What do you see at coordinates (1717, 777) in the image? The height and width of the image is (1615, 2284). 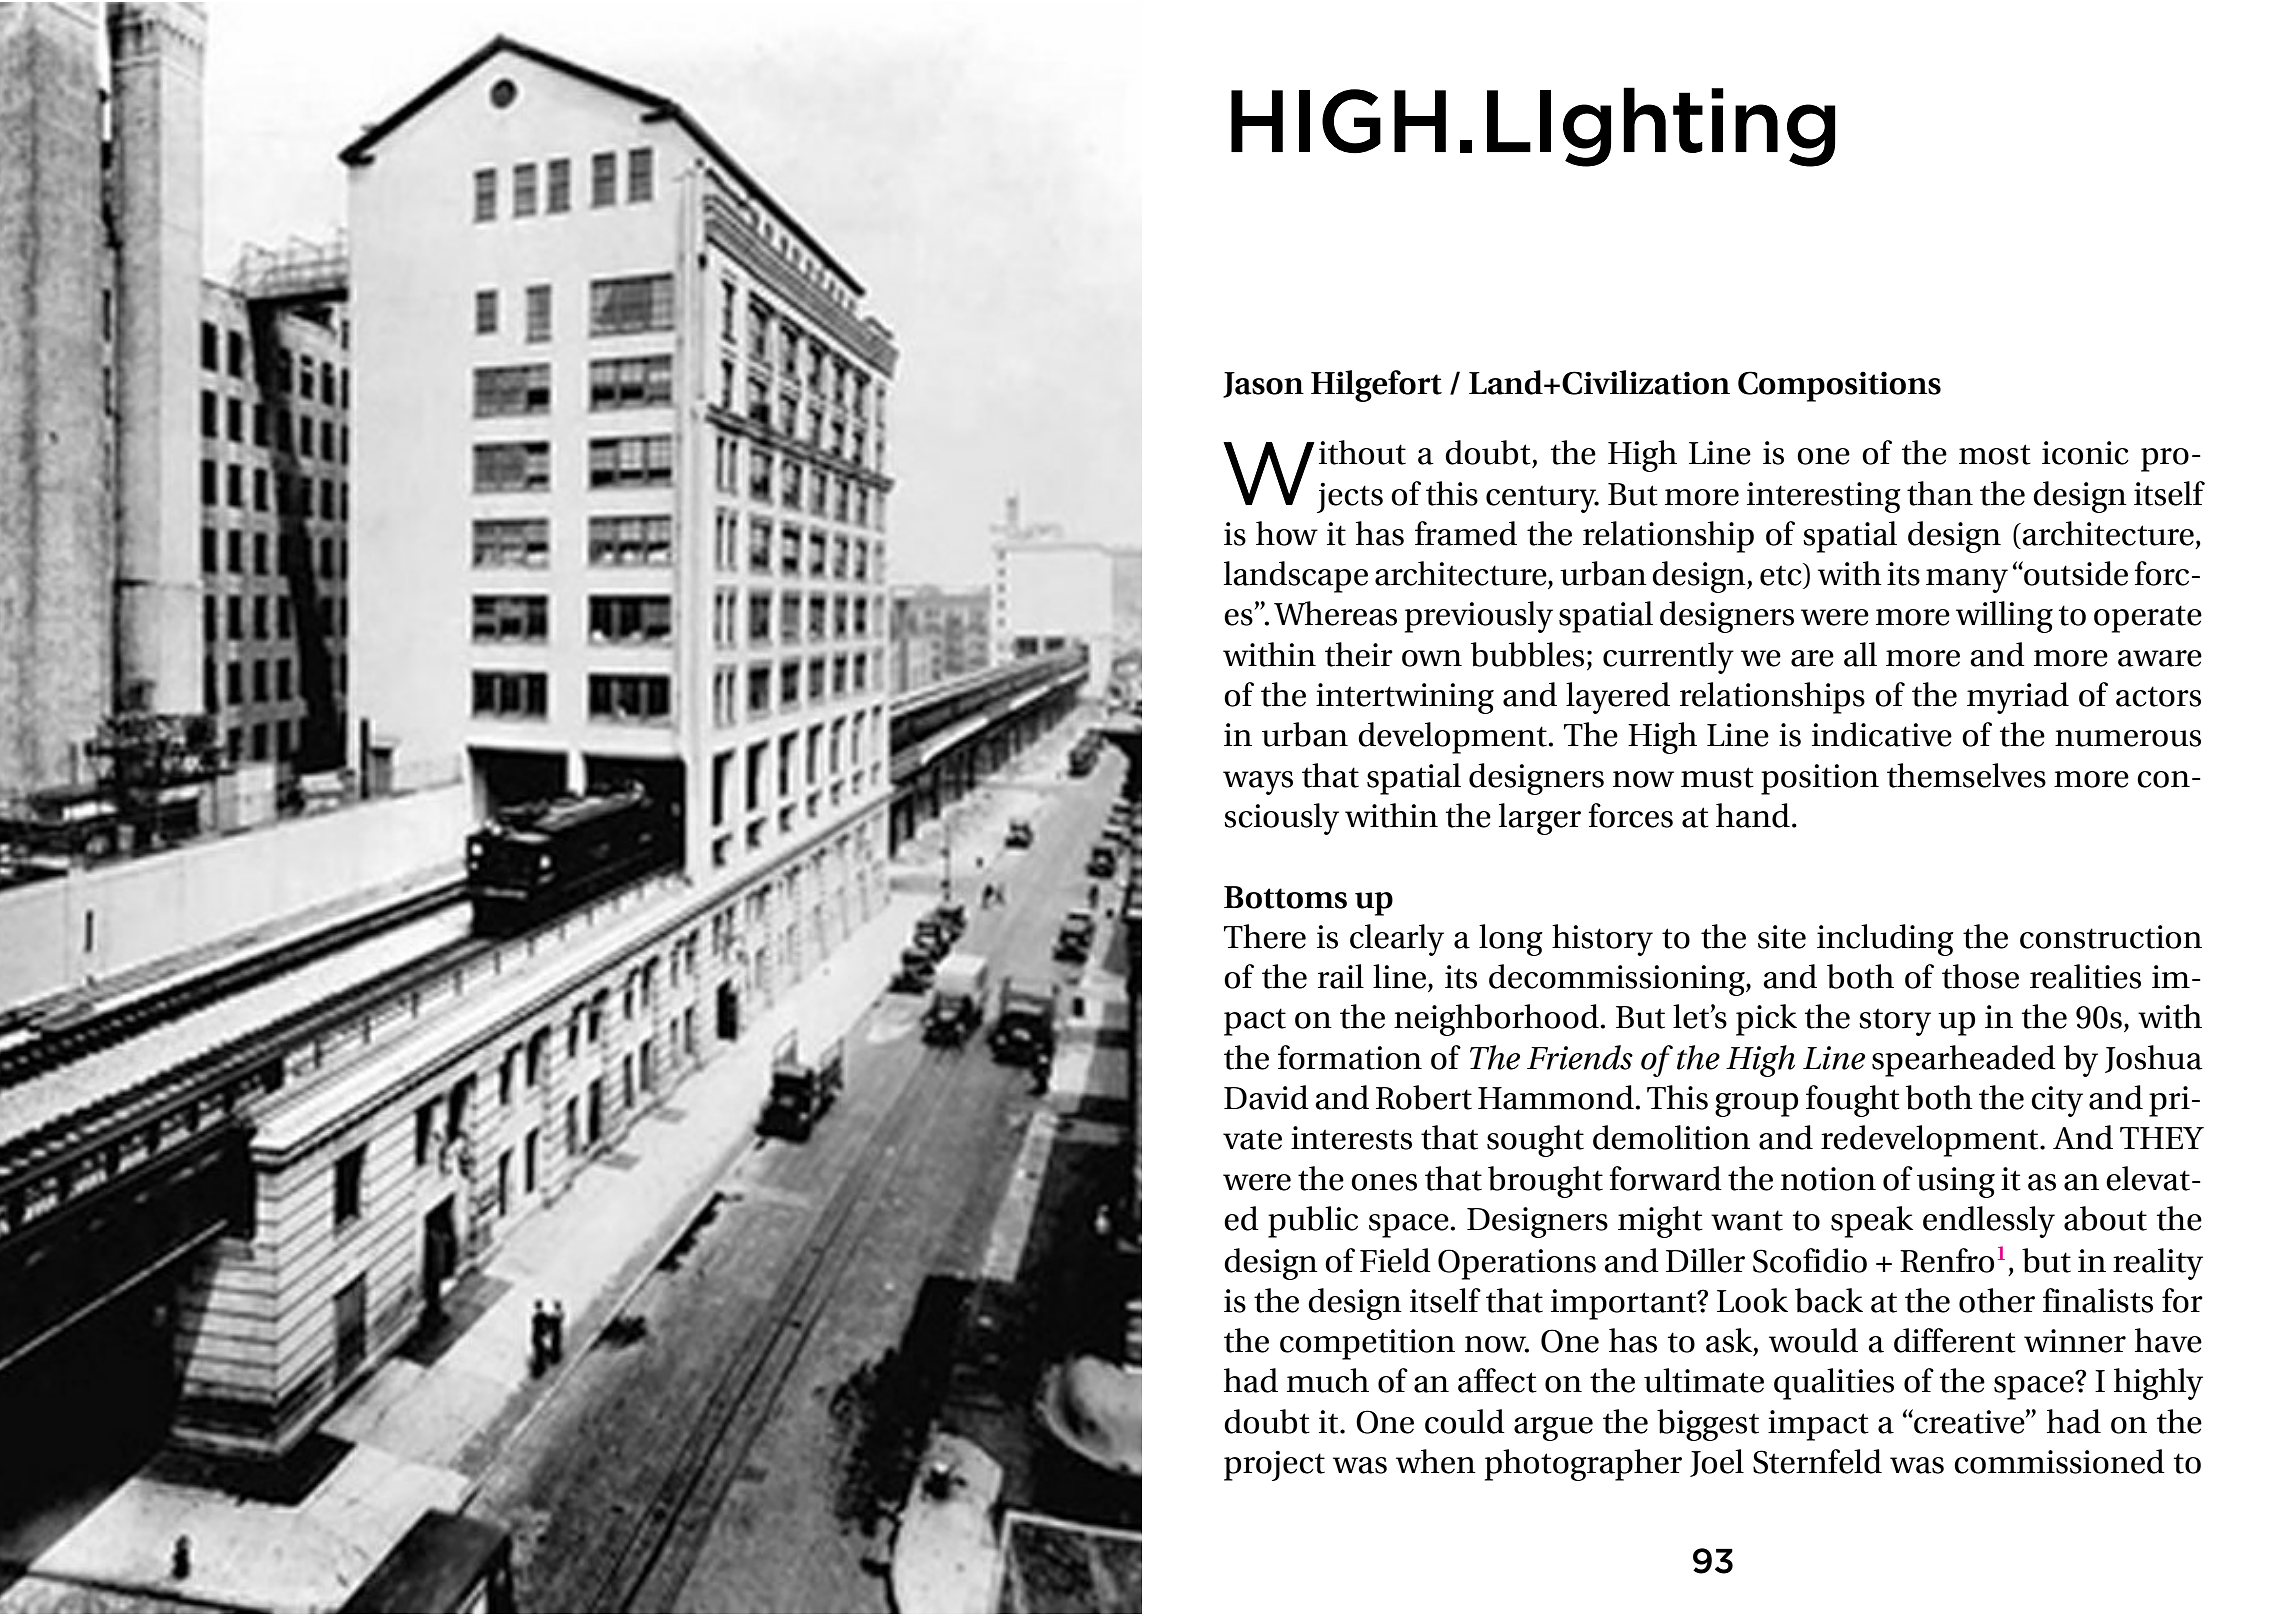 I see `must` at bounding box center [1717, 777].
